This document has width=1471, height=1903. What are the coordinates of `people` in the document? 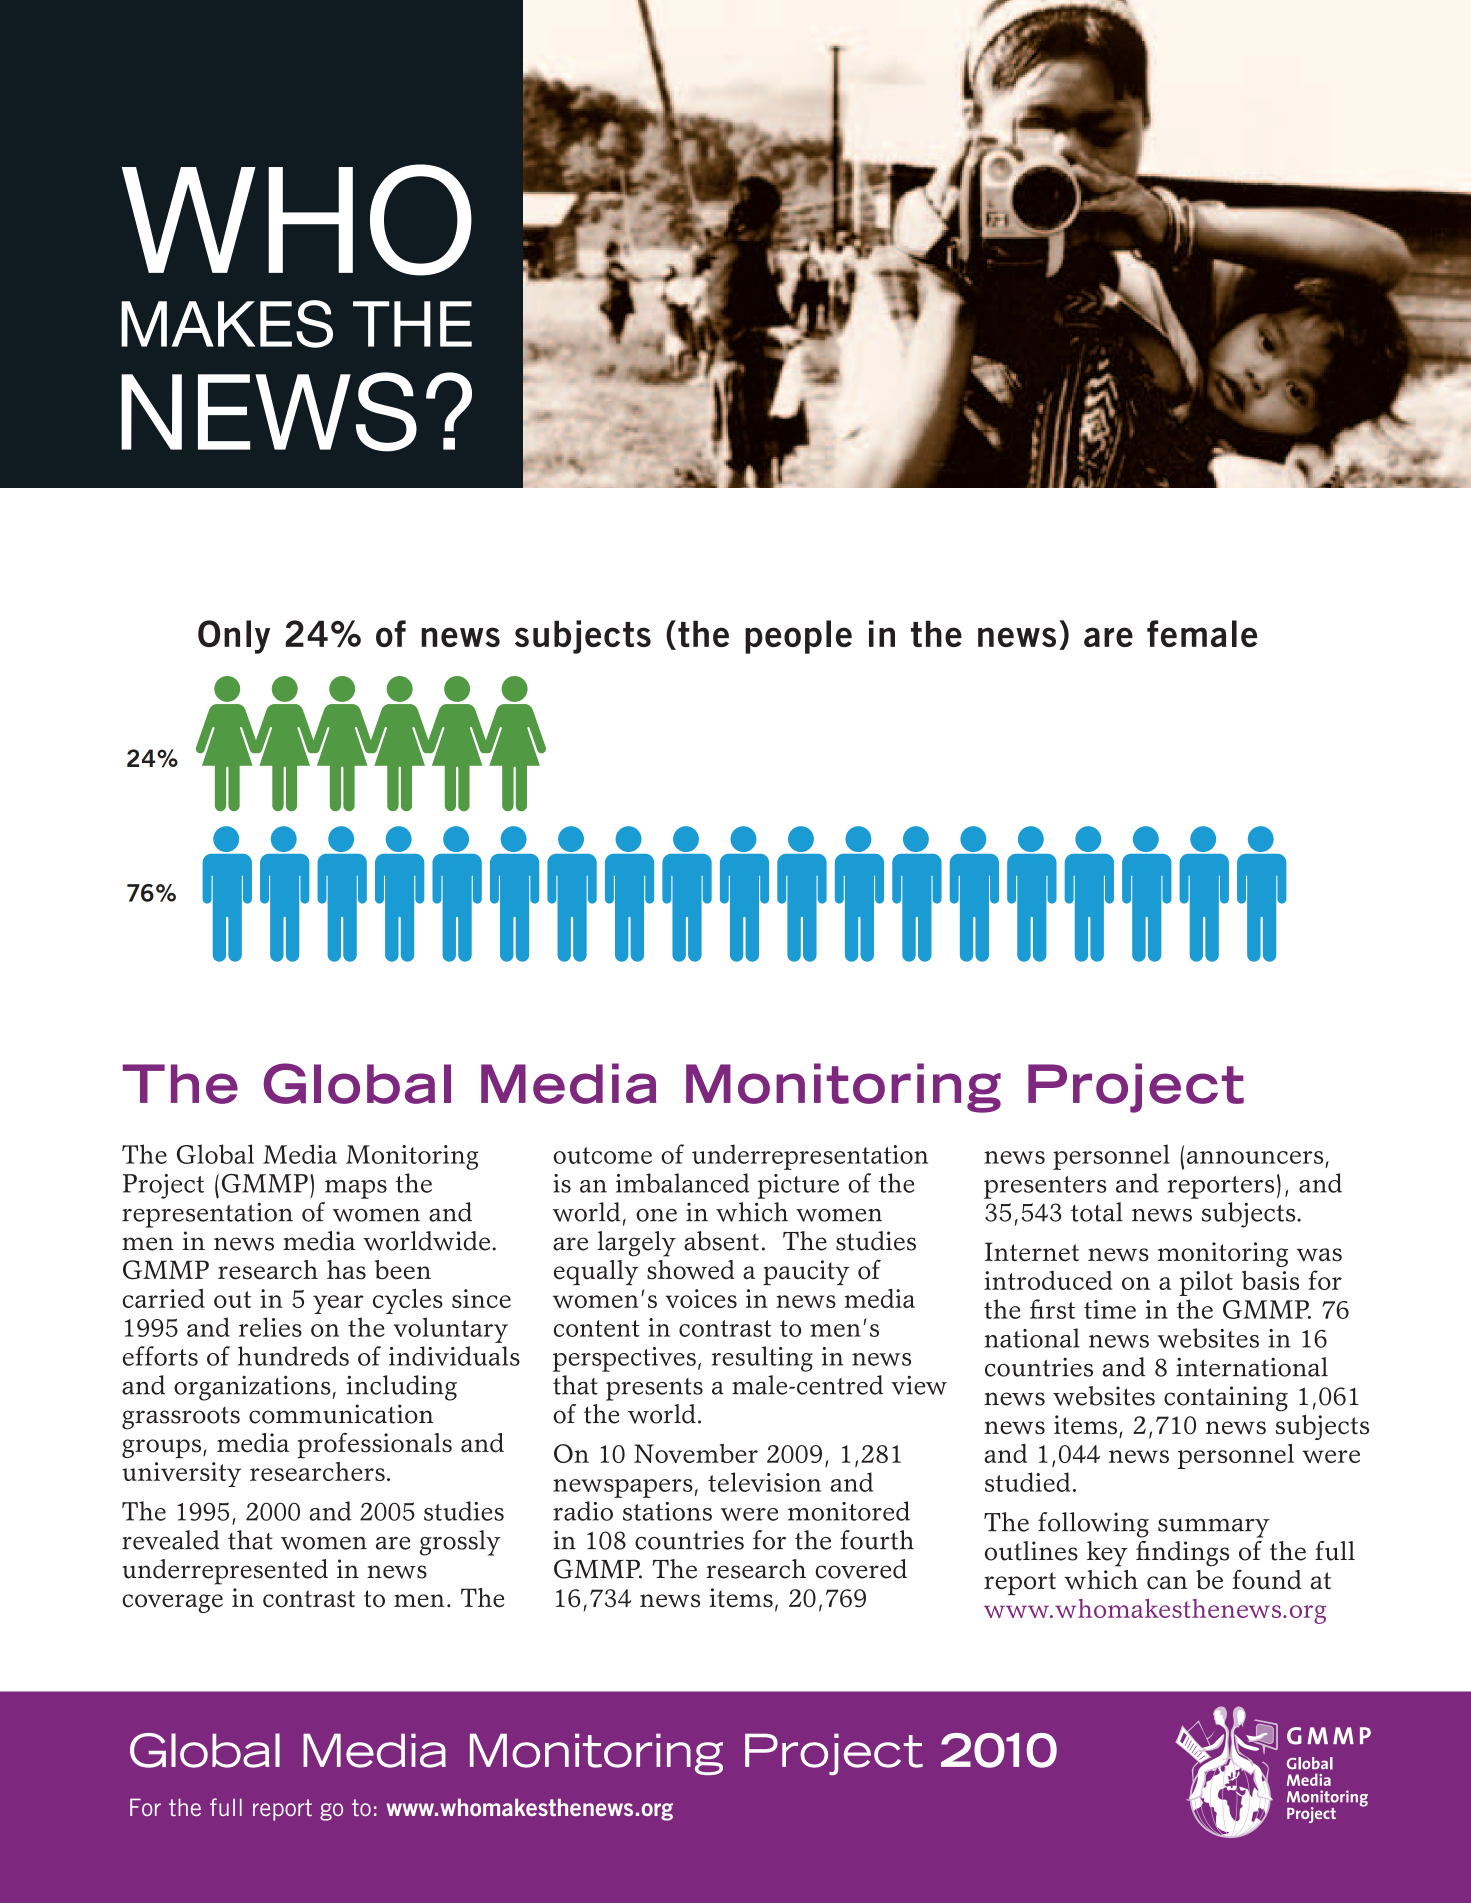 It's located at (798, 637).
